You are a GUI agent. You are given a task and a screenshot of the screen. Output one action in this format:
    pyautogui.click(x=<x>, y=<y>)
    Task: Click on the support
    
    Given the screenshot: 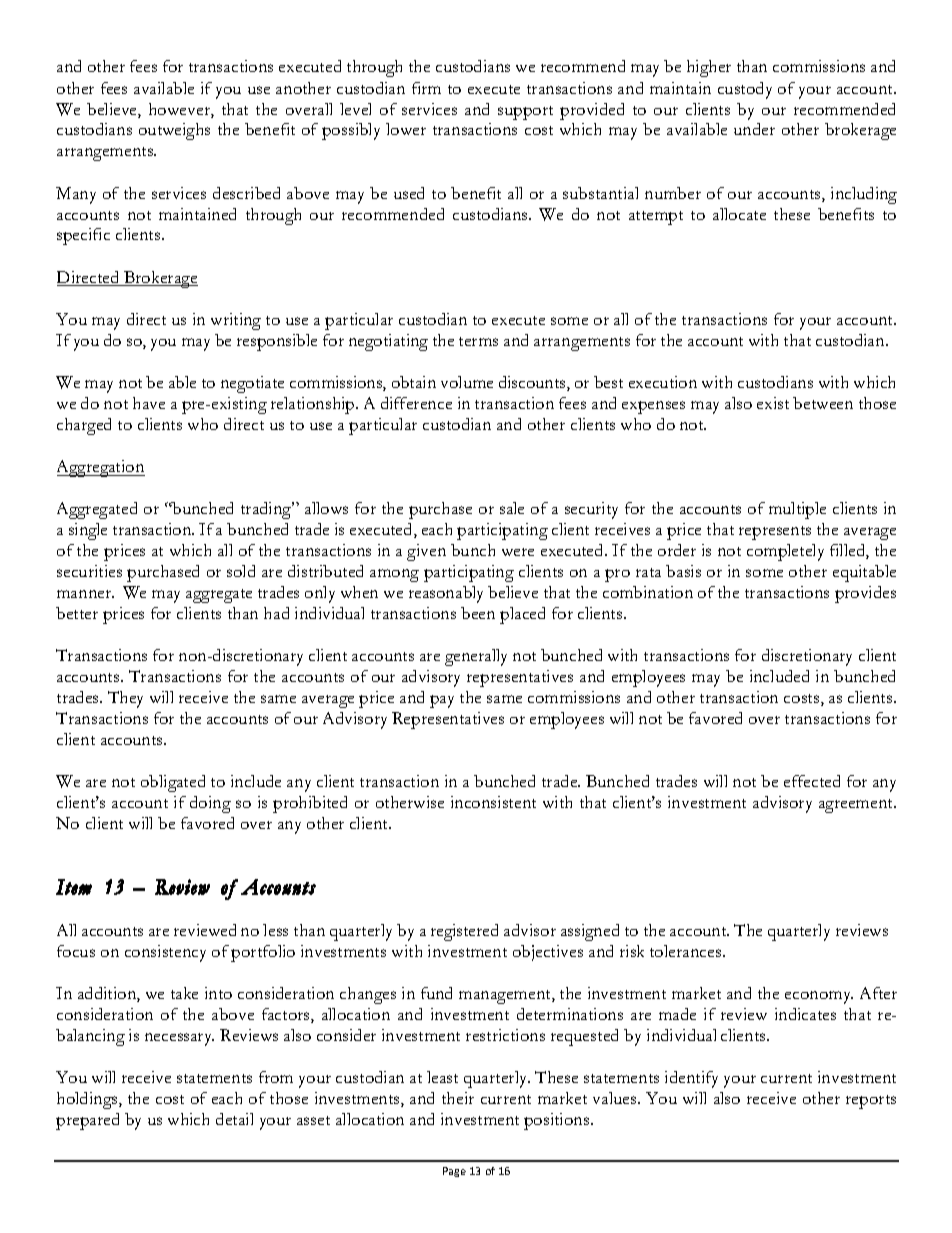 What is the action you would take?
    pyautogui.click(x=525, y=113)
